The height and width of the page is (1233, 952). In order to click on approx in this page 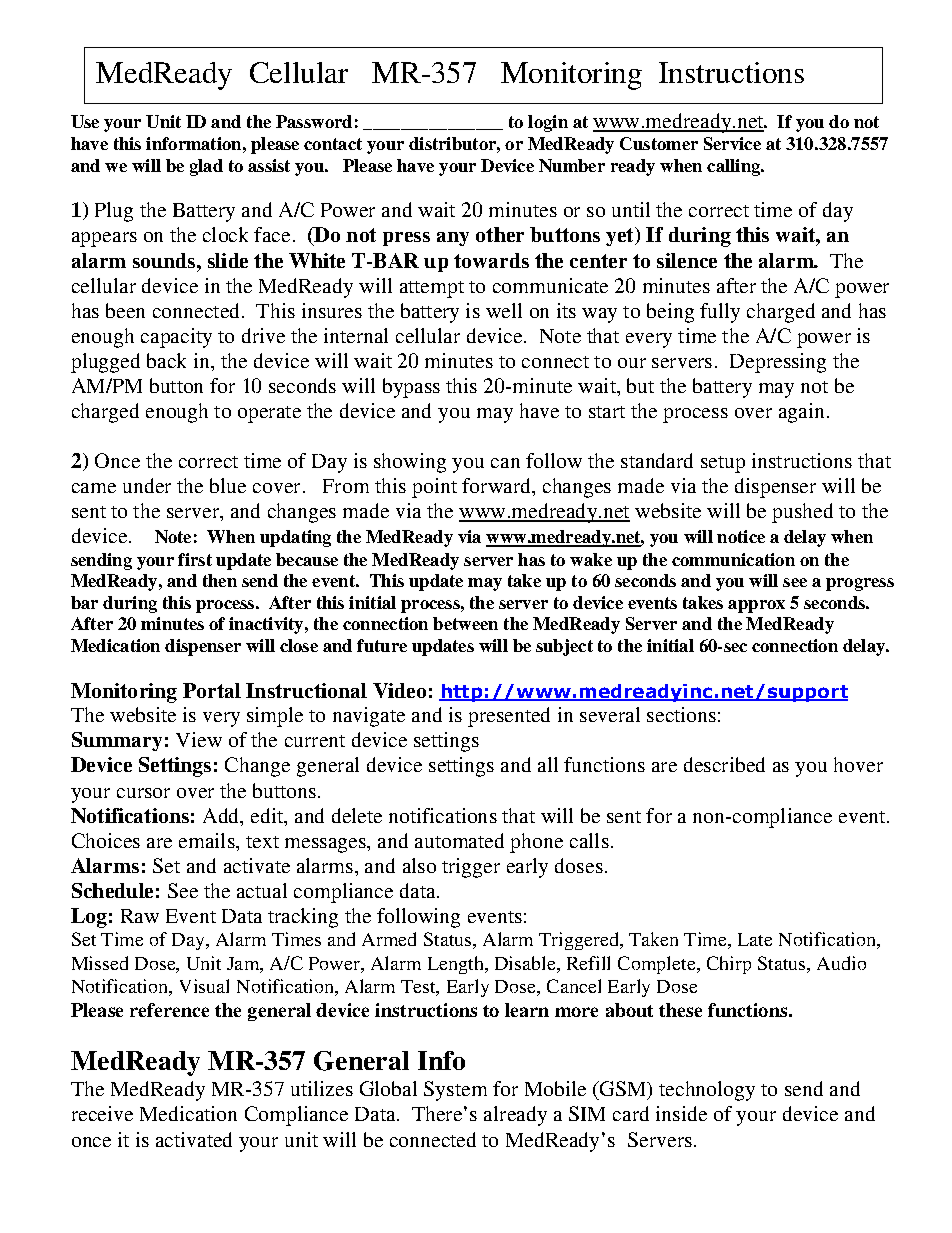, I will do `click(756, 606)`.
